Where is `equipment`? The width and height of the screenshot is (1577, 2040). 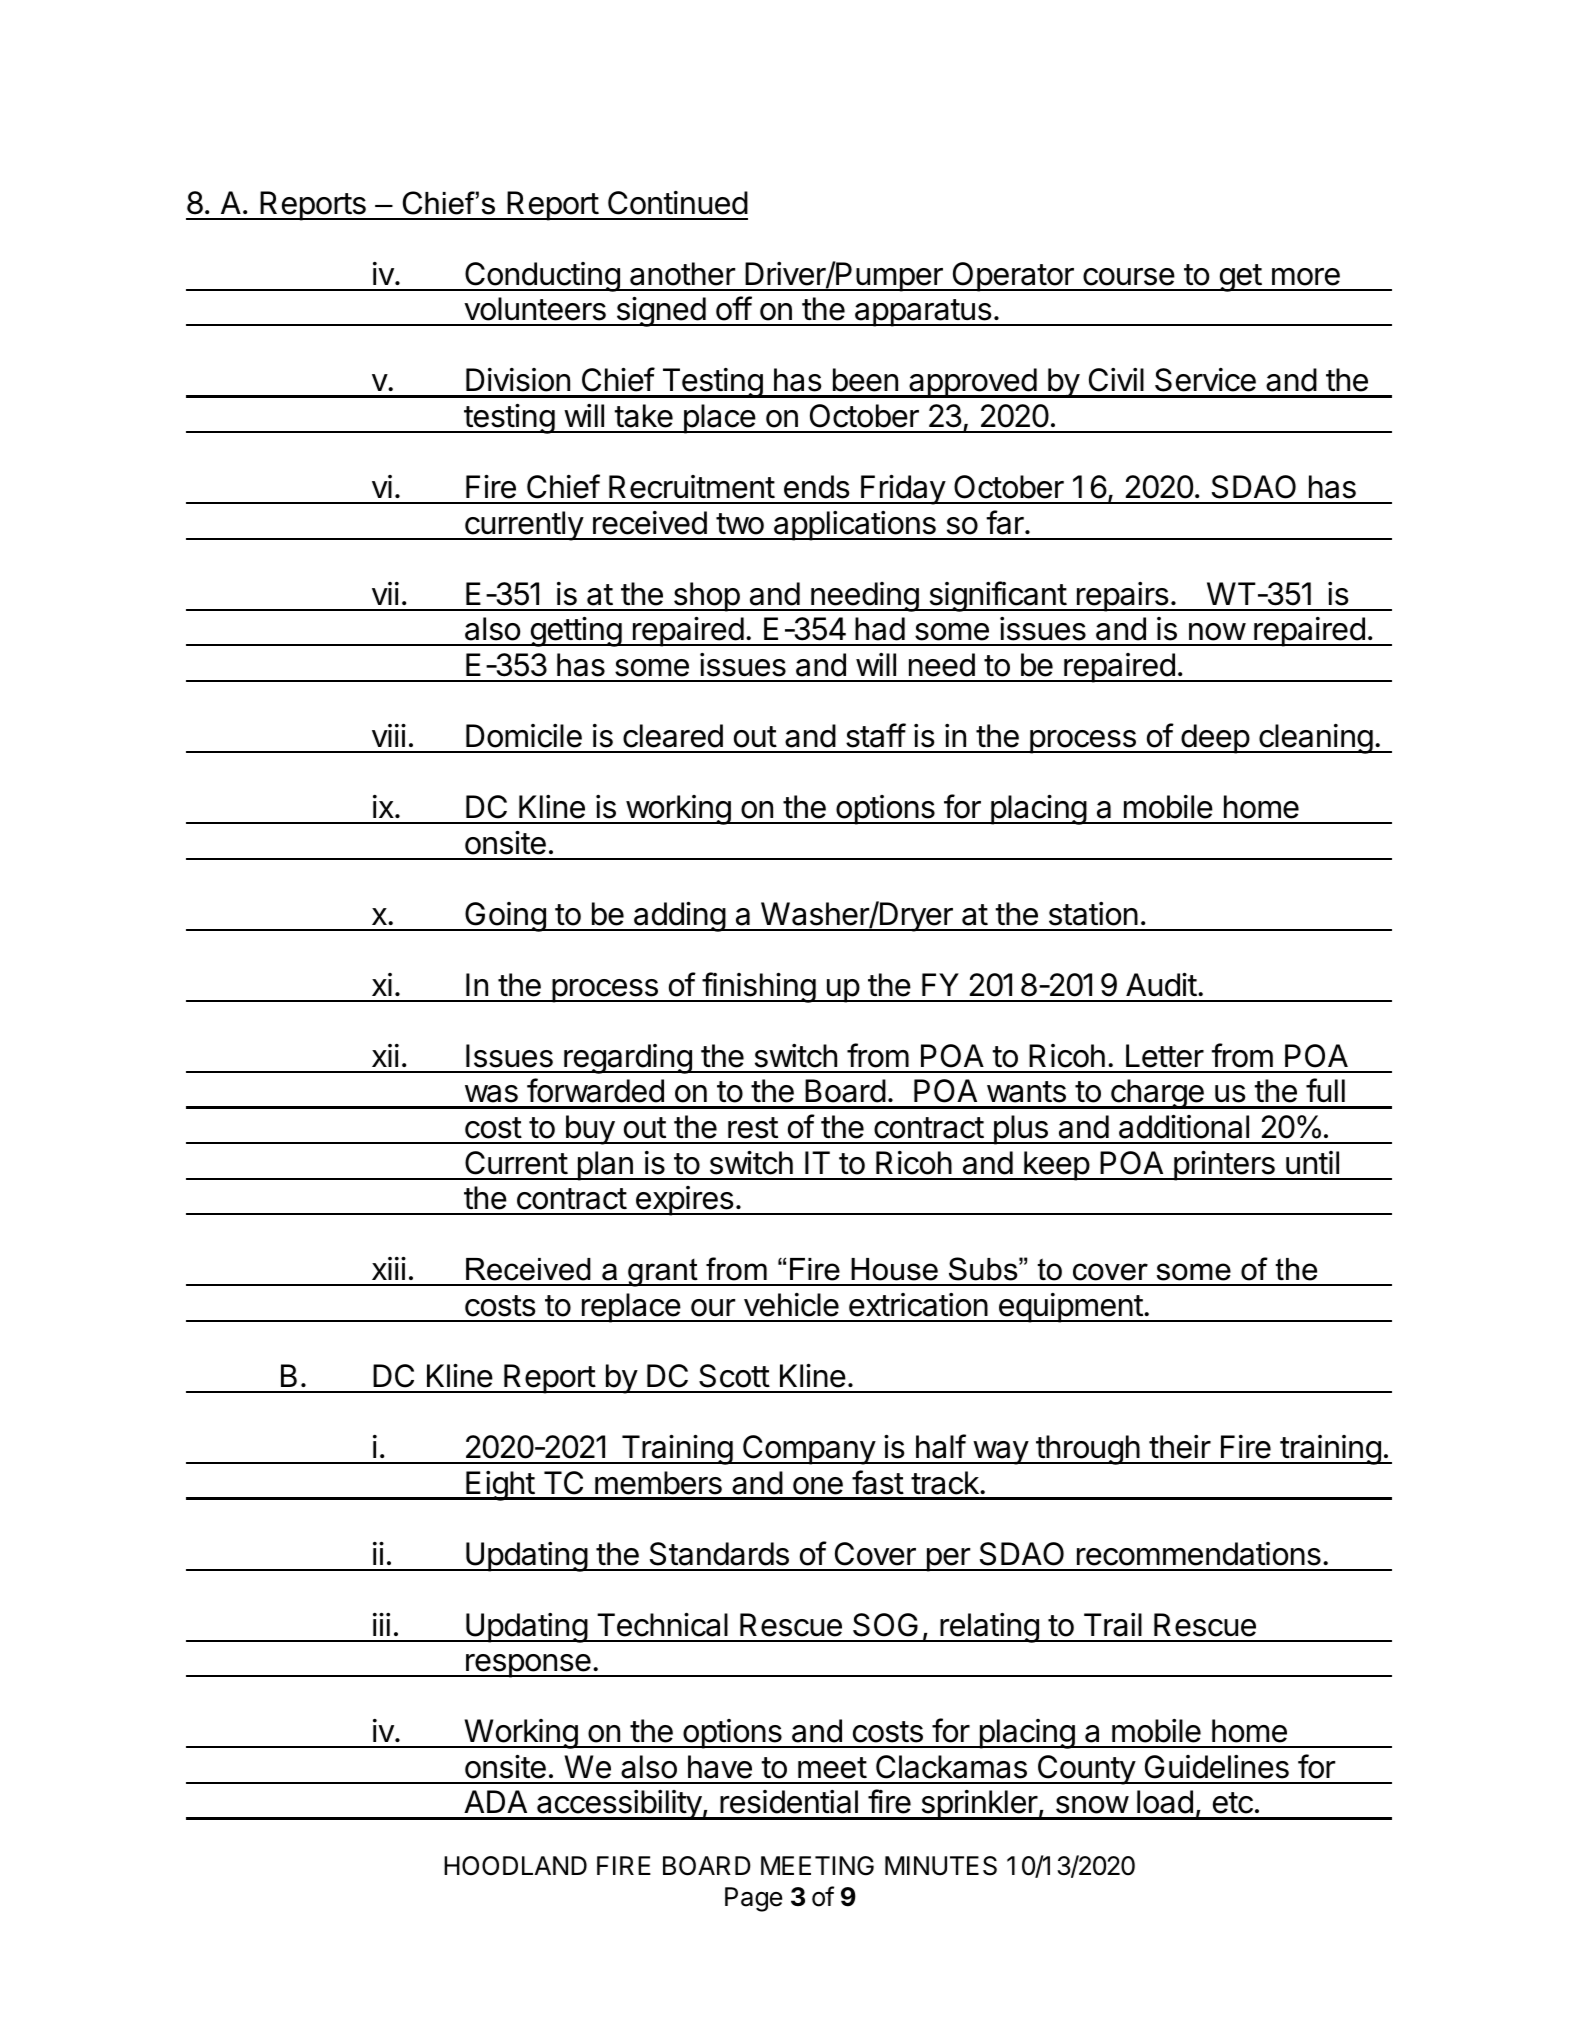
equipment is located at coordinates (1070, 1308).
